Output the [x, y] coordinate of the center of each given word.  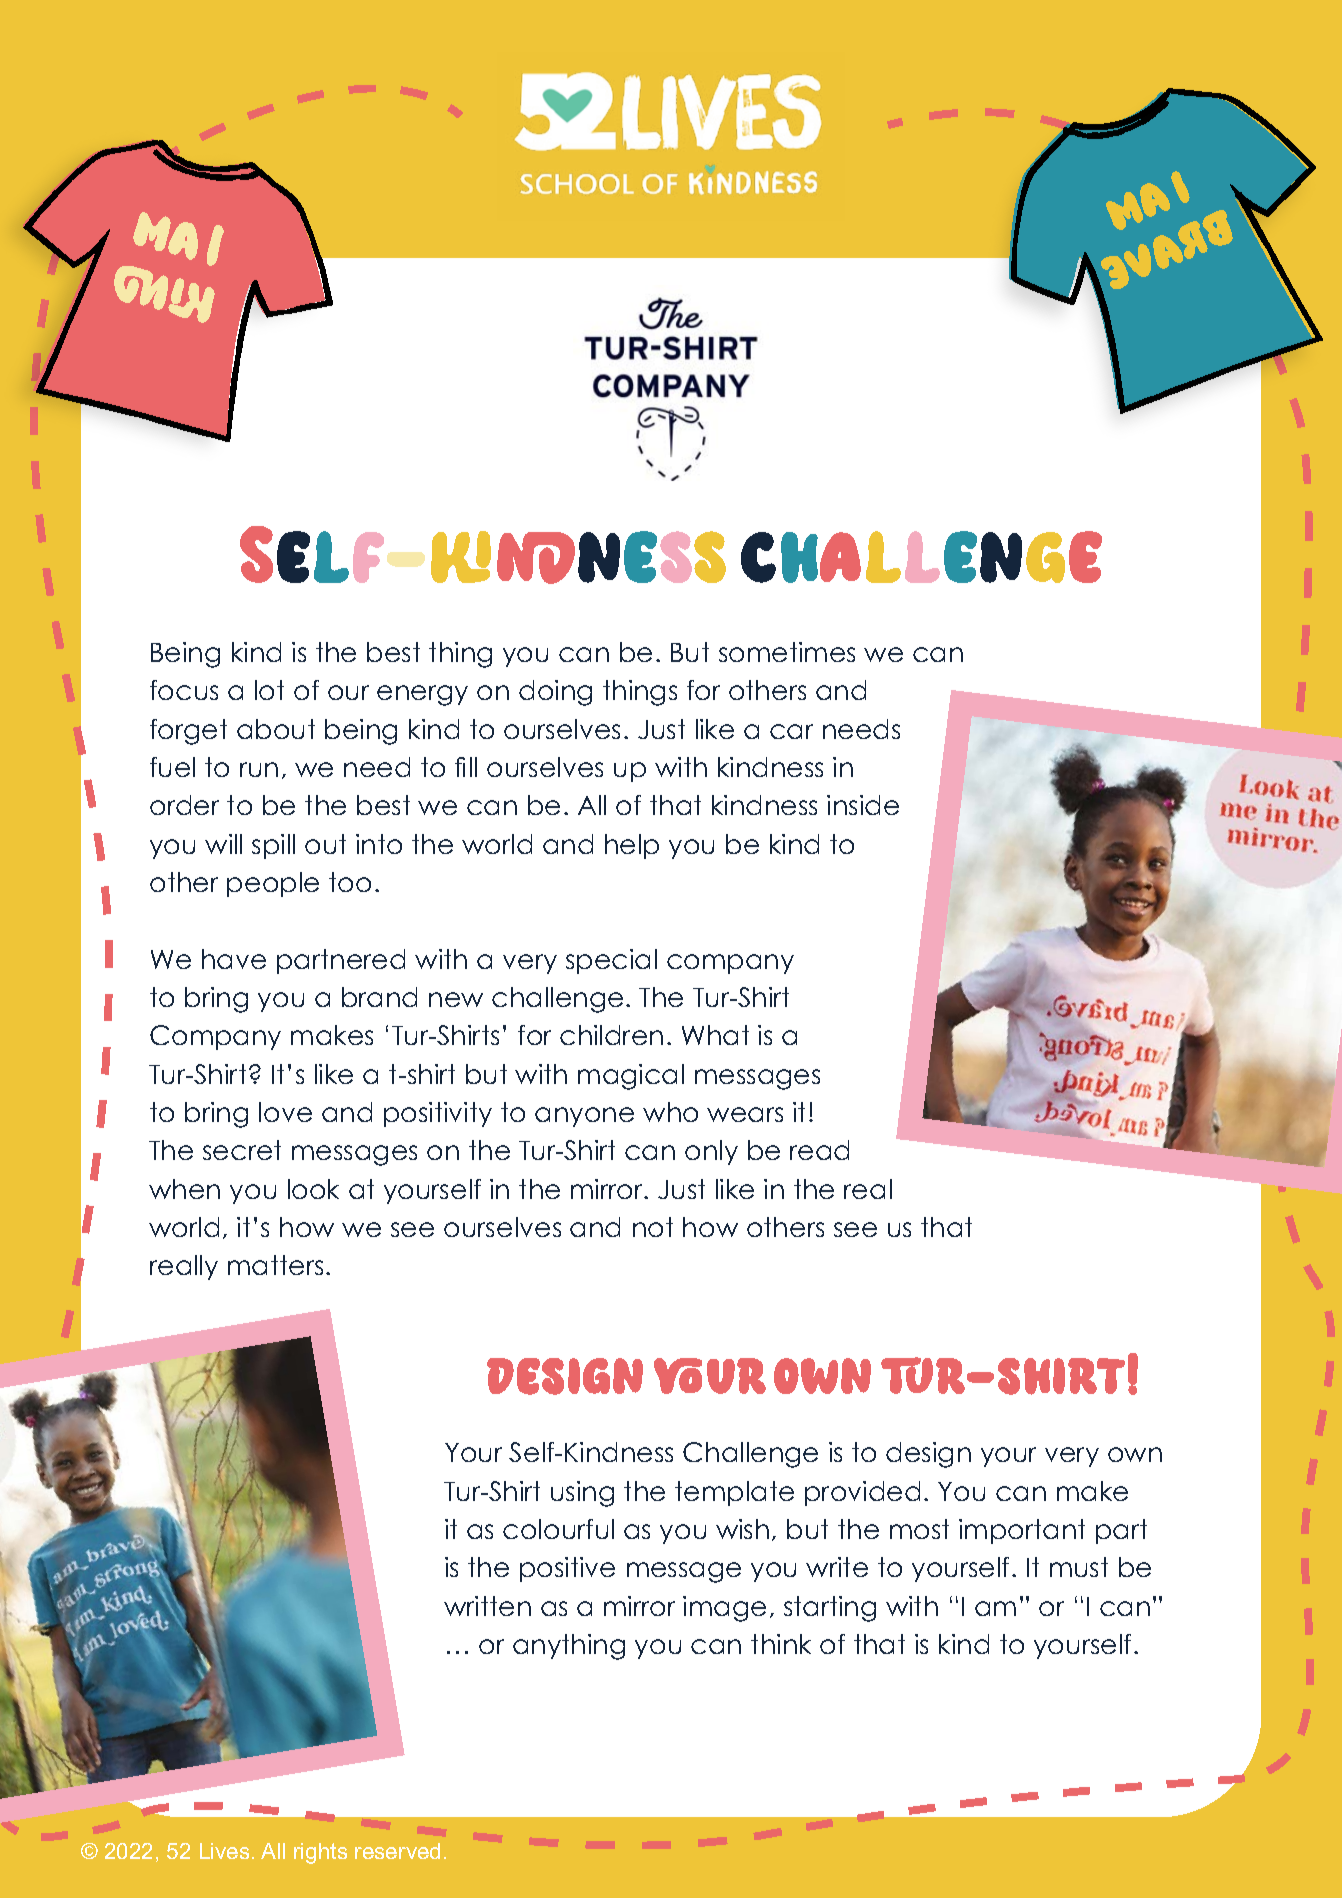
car [791, 731]
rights [320, 1853]
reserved [397, 1851]
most [919, 1529]
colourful [558, 1529]
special [611, 961]
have [234, 959]
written [487, 1606]
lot [269, 690]
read [819, 1150]
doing [555, 693]
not [653, 1227]
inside [863, 805]
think [781, 1644]
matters [275, 1265]
